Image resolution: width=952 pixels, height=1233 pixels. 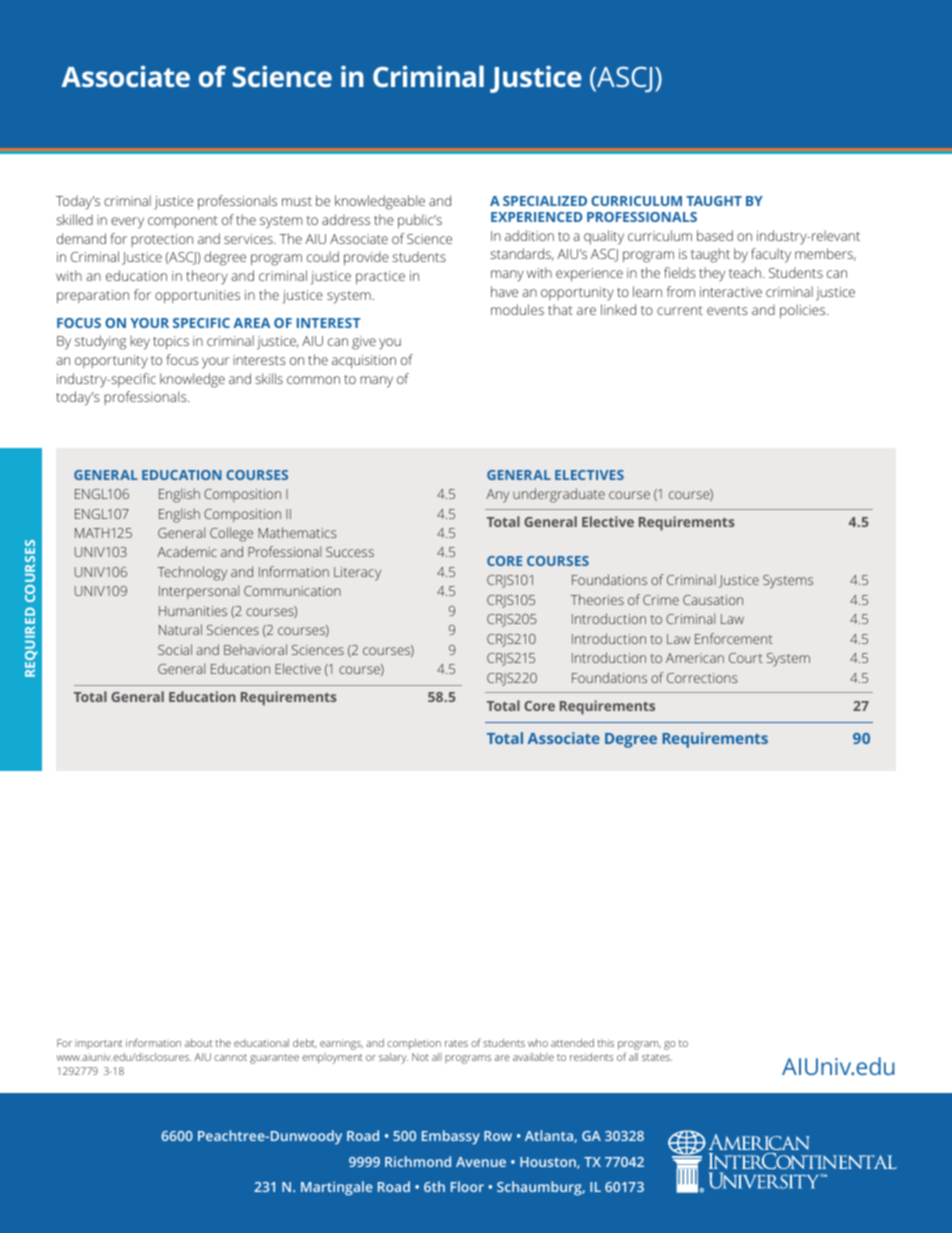 I want to click on protection, so click(x=162, y=240).
